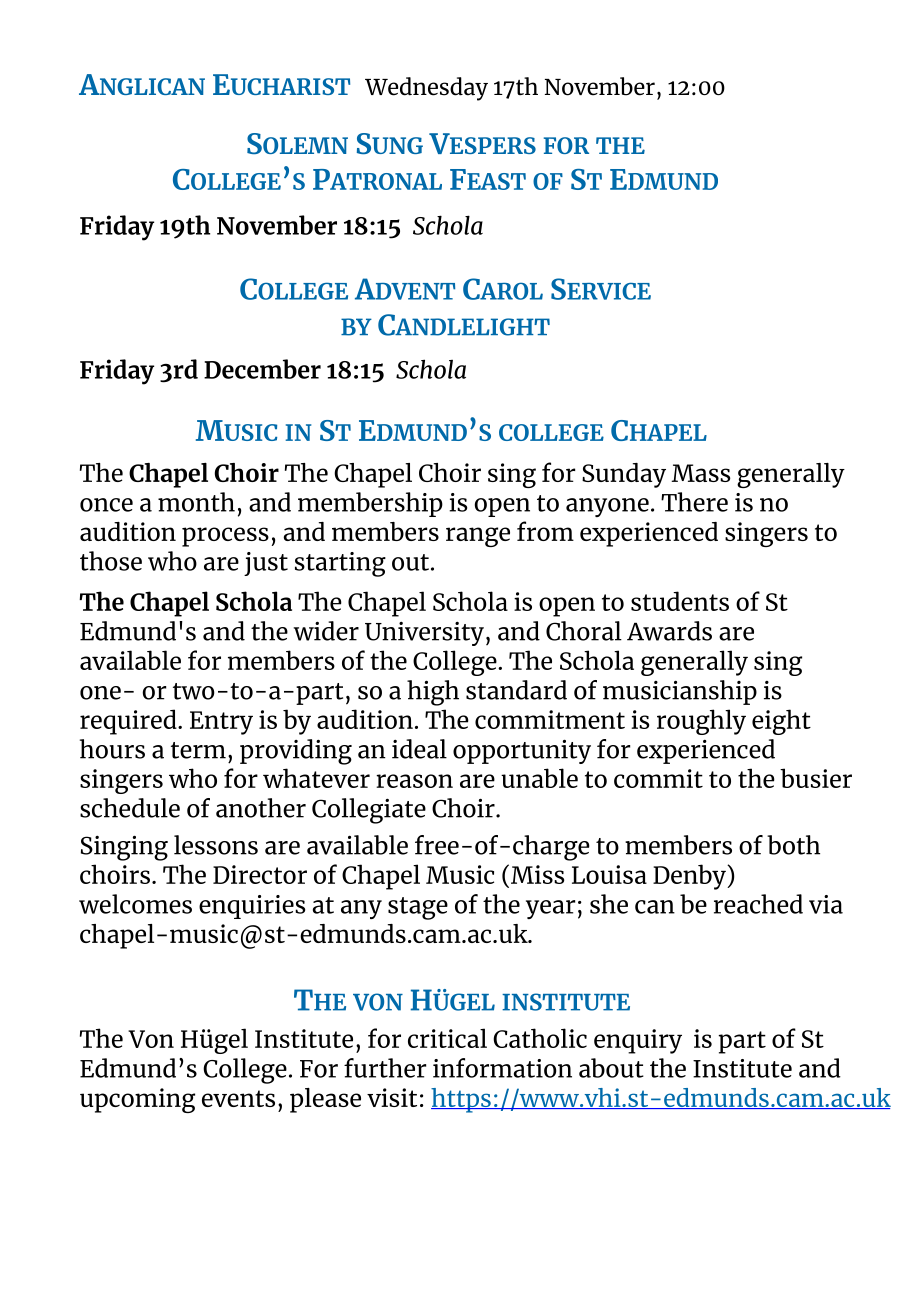  What do you see at coordinates (694, 502) in the screenshot?
I see `There` at bounding box center [694, 502].
